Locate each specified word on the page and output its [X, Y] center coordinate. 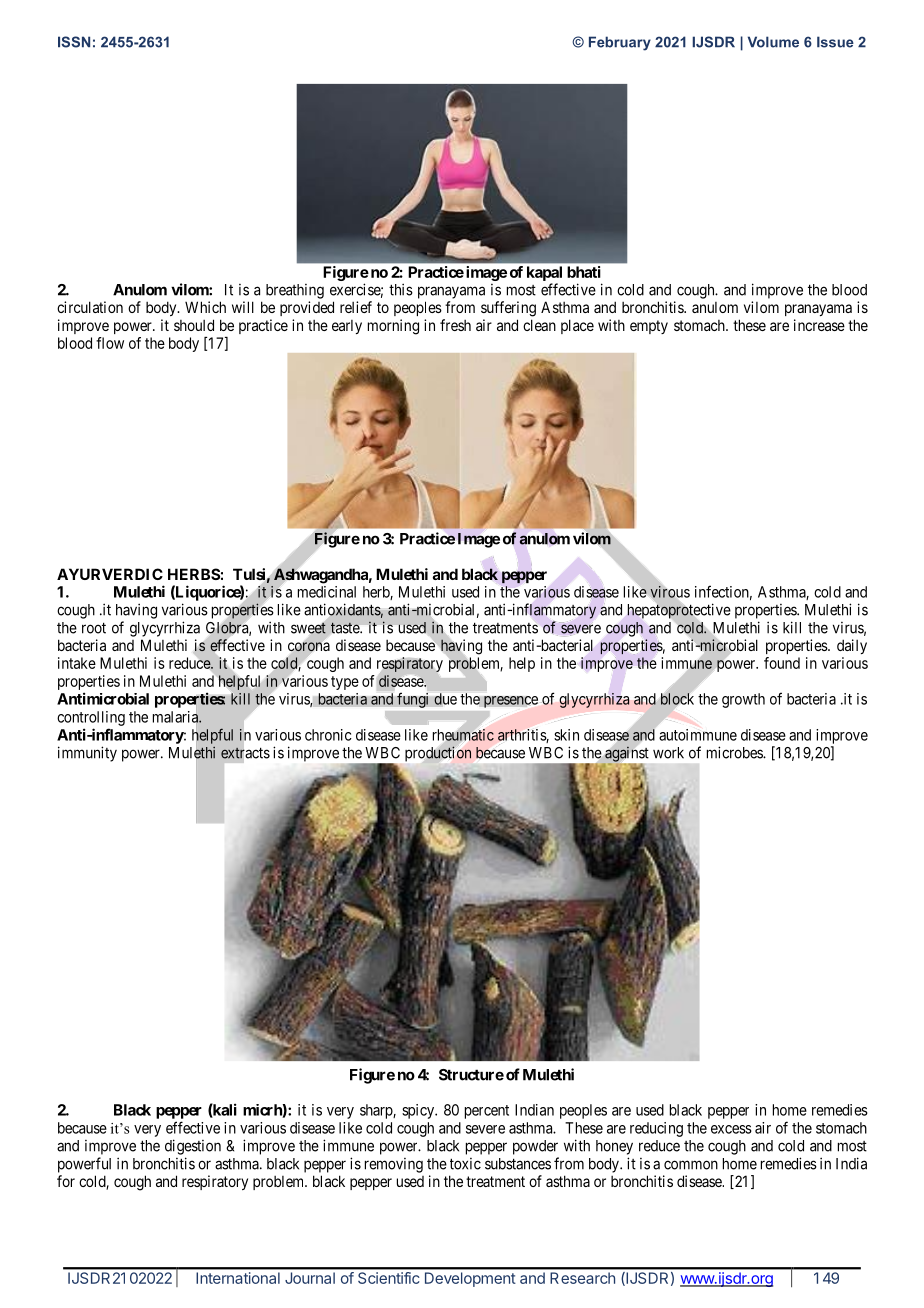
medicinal [327, 592]
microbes [735, 752]
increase [819, 325]
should [194, 325]
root [94, 628]
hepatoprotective [679, 611]
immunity [87, 754]
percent [487, 1112]
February [620, 43]
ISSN [74, 42]
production [438, 753]
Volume [773, 42]
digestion [193, 1147]
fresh [455, 325]
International [238, 1278]
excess [731, 1129]
